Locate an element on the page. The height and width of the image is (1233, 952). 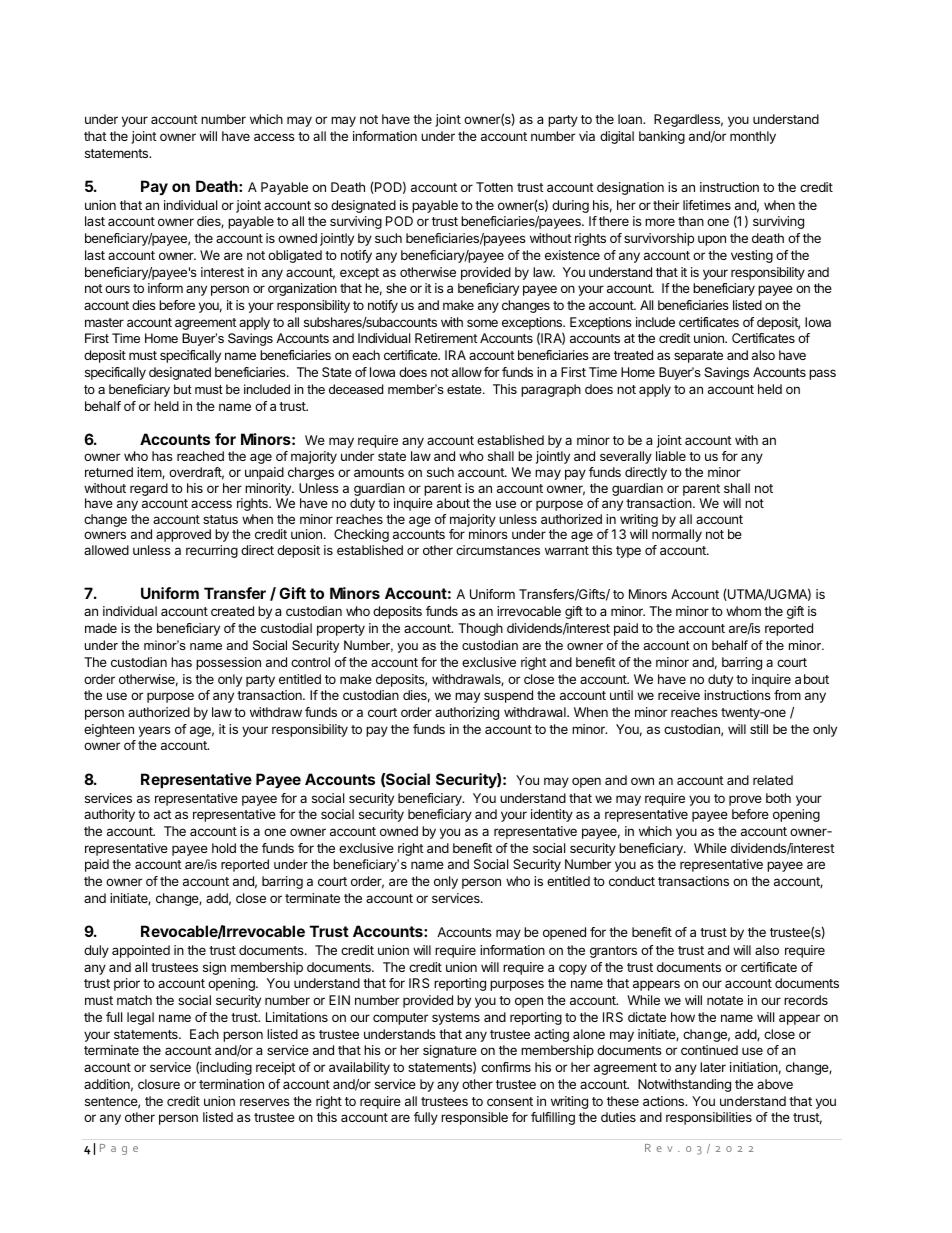
monthly is located at coordinates (753, 137).
